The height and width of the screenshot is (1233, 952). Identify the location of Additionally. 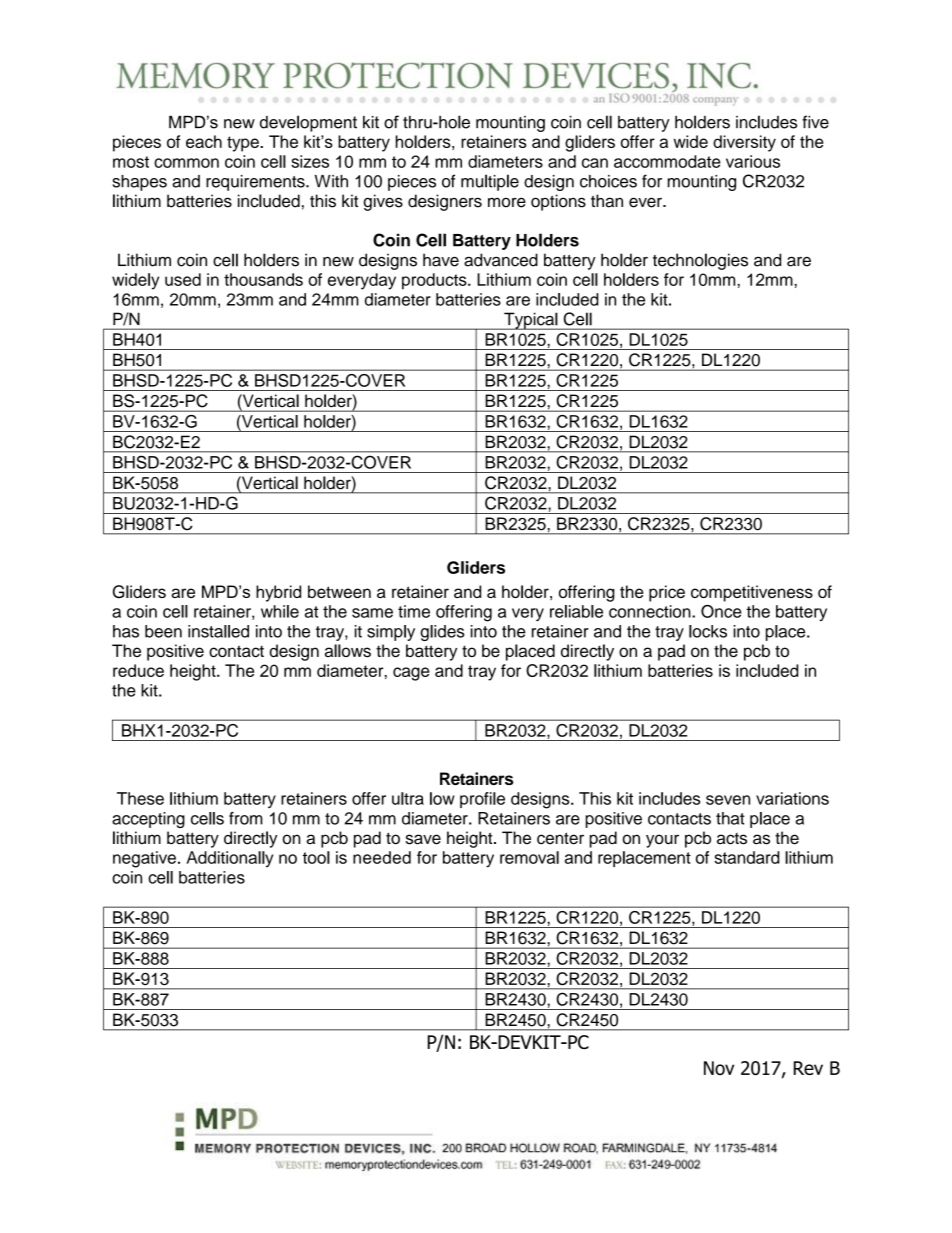
(229, 859).
